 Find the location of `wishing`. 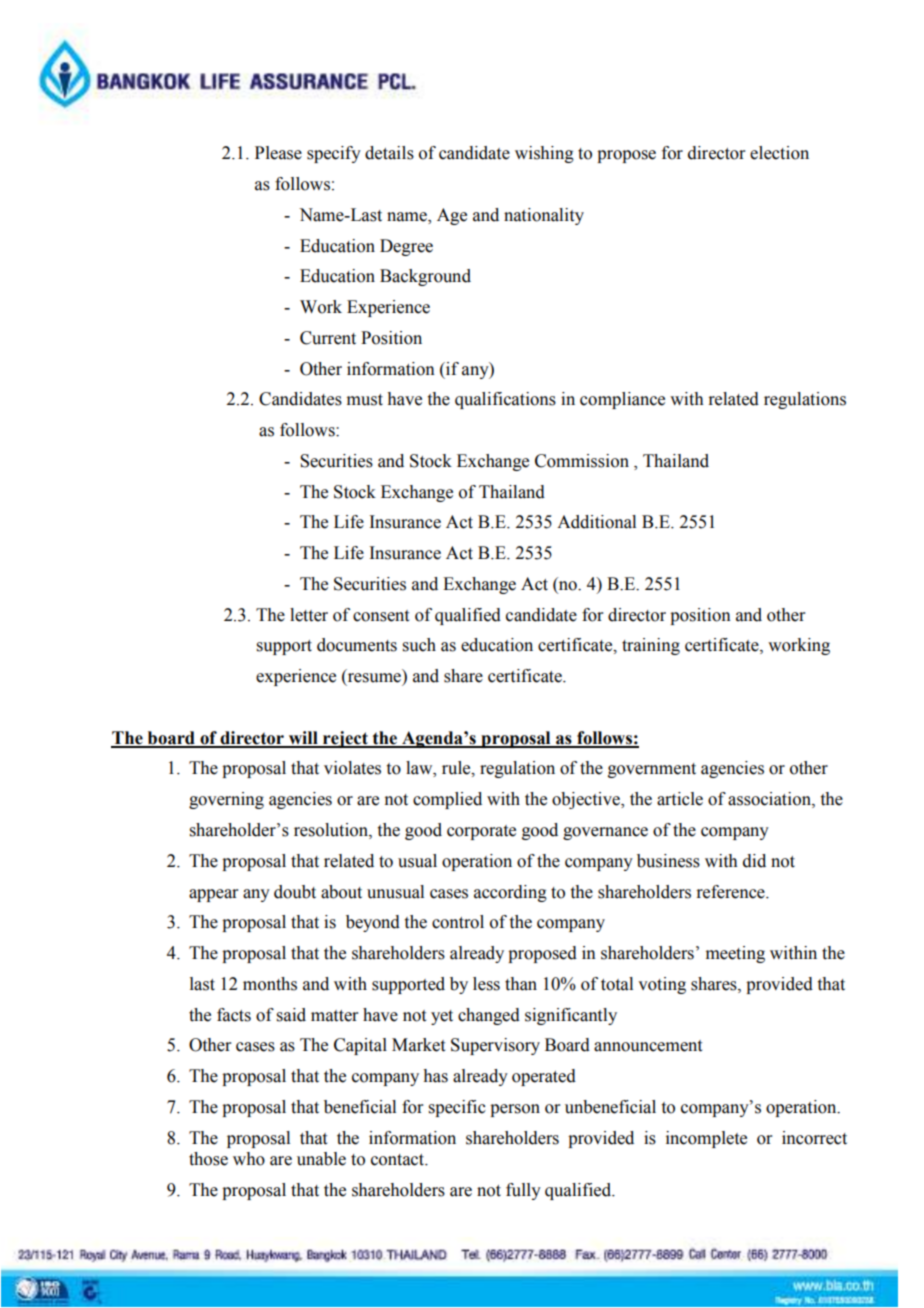

wishing is located at coordinates (544, 154).
